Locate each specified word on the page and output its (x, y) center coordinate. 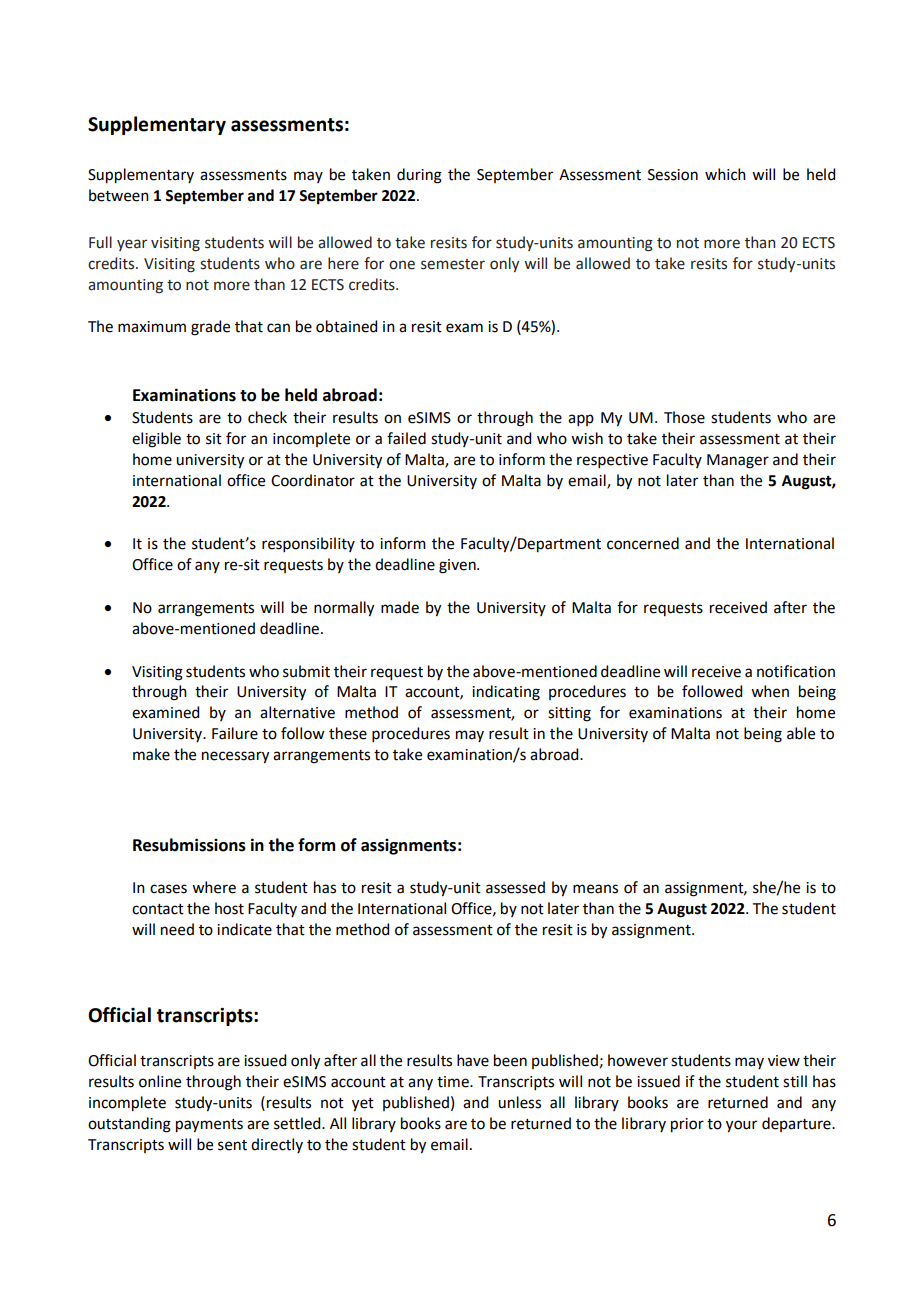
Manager (738, 461)
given (458, 566)
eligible (156, 440)
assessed (515, 887)
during (419, 176)
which (725, 174)
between (119, 195)
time (454, 1082)
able (801, 733)
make (151, 754)
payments (209, 1126)
